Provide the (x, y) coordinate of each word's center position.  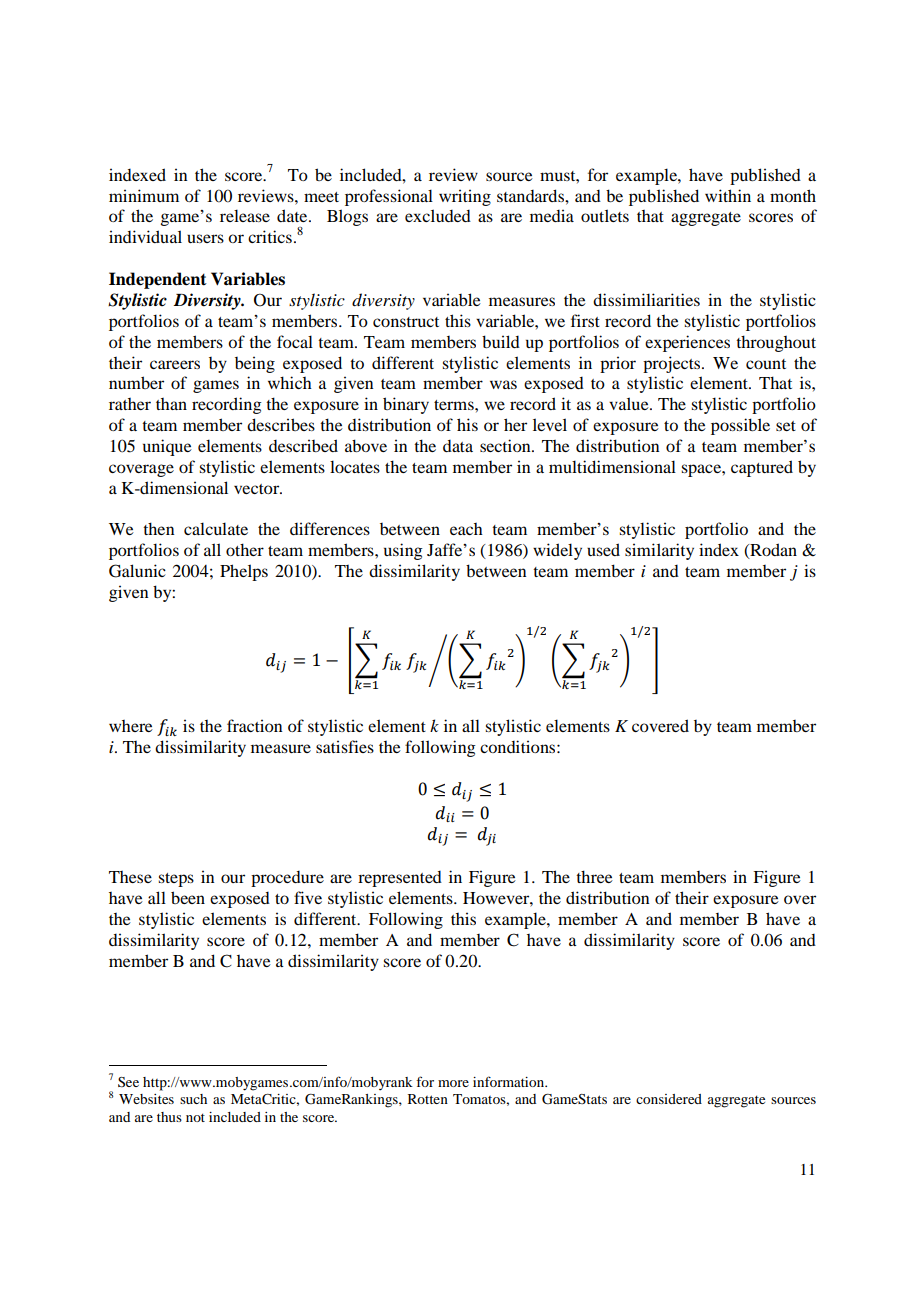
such (193, 1099)
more (453, 1083)
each (466, 529)
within (728, 195)
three (594, 876)
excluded (438, 215)
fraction (255, 725)
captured (762, 468)
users (205, 238)
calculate (216, 528)
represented (400, 879)
